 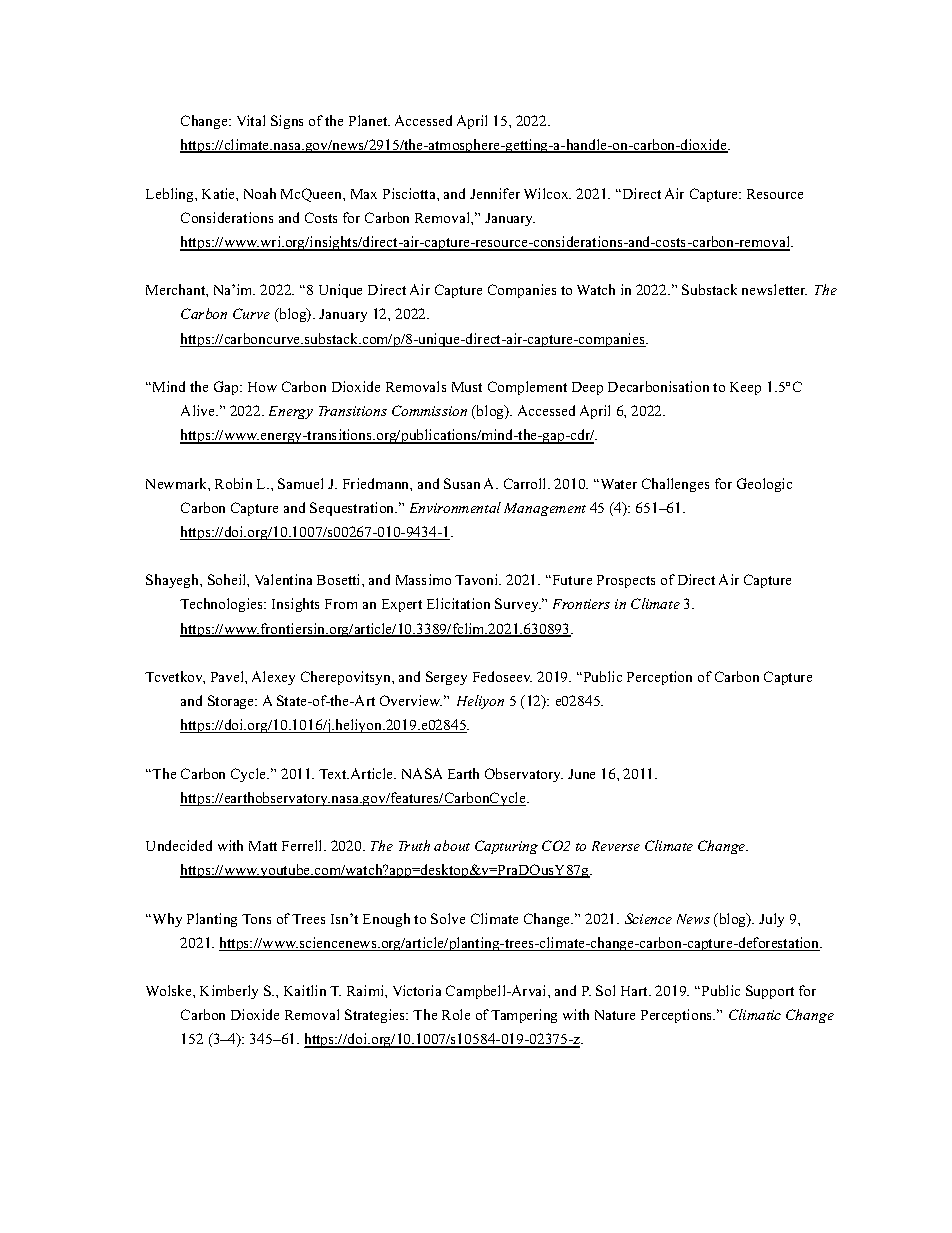 I want to click on Jennifer, so click(x=495, y=193).
